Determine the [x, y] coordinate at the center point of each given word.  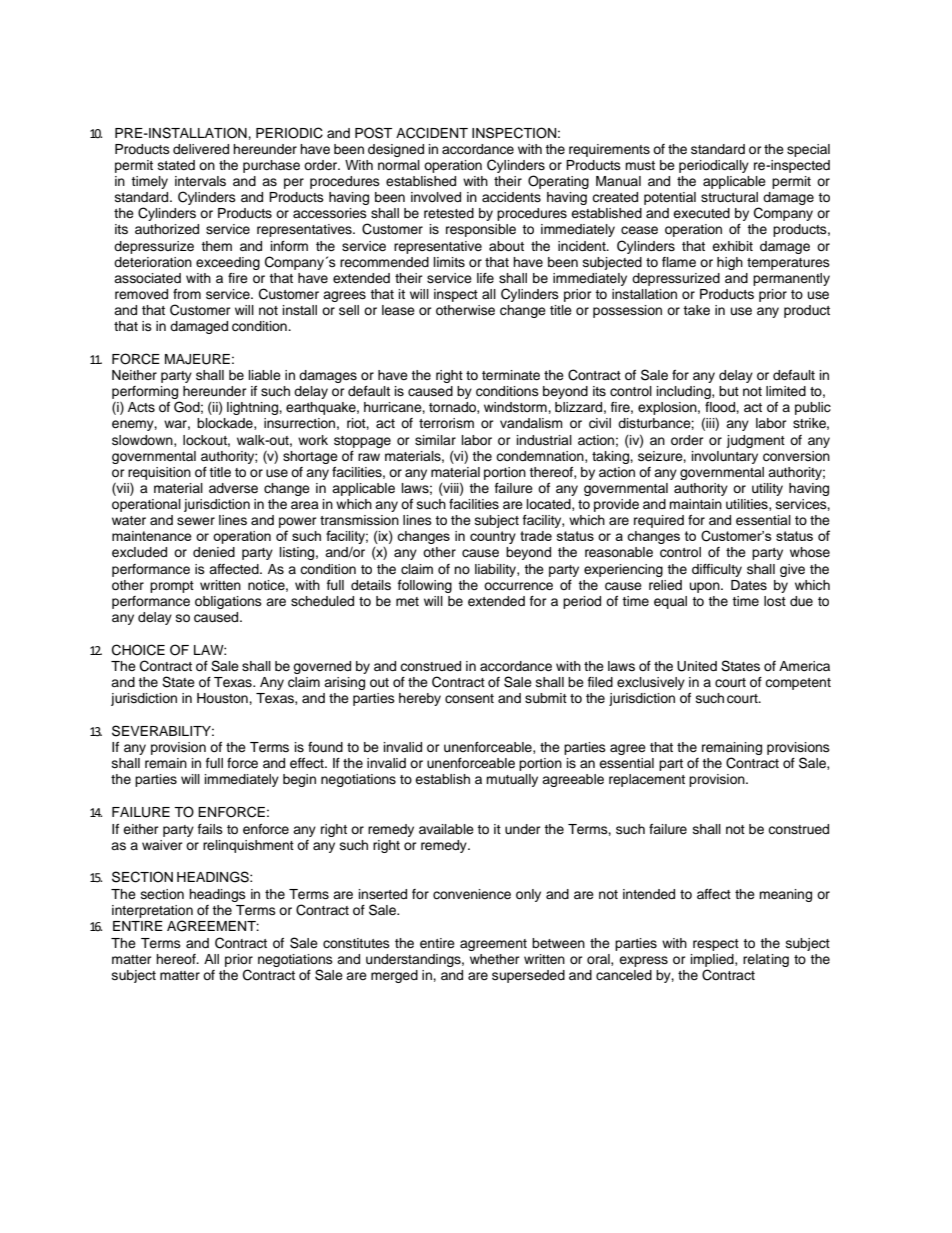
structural [729, 197]
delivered [201, 149]
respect [716, 945]
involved [436, 197]
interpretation [152, 911]
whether [495, 959]
